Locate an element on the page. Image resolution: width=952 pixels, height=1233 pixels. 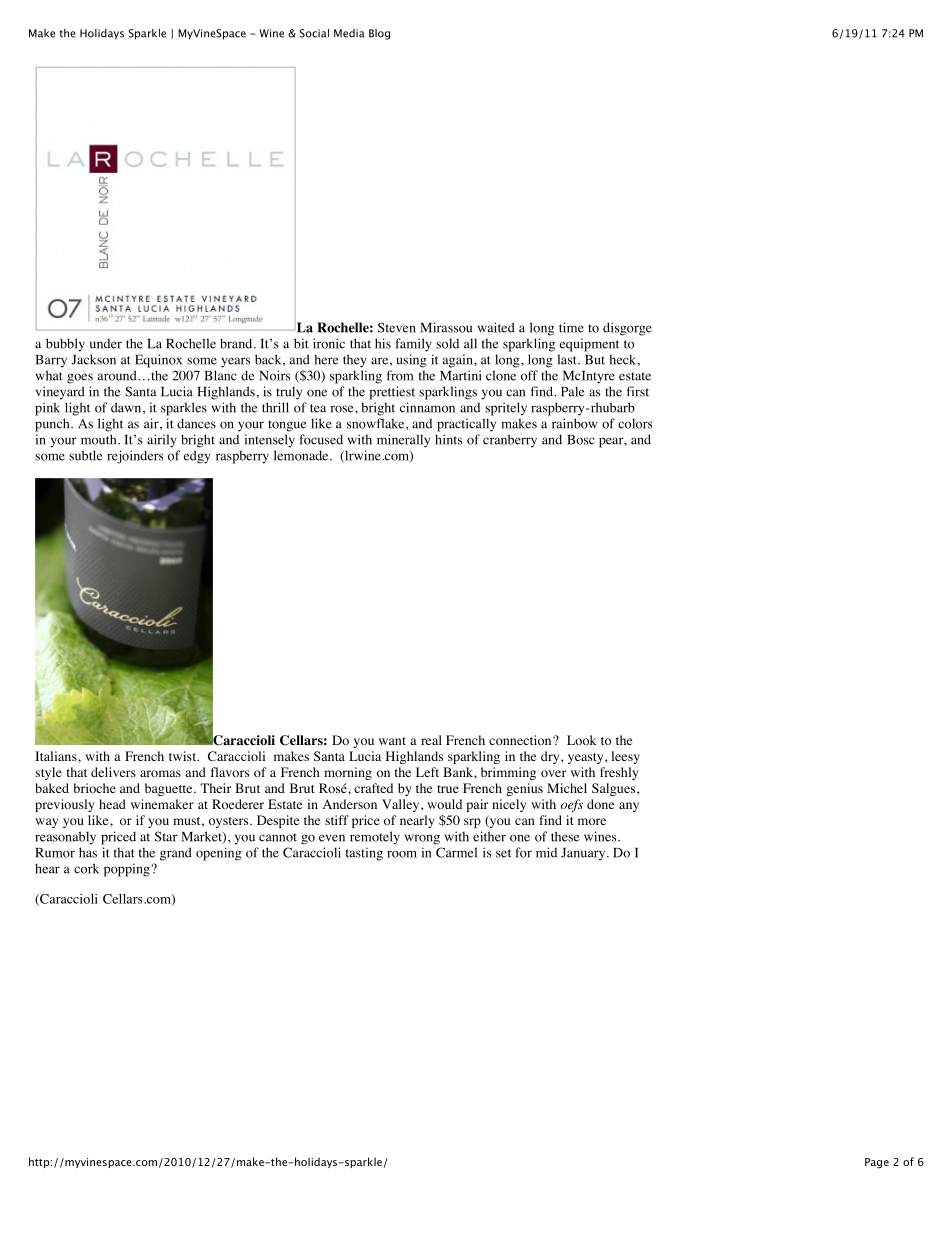
practically is located at coordinates (466, 425).
